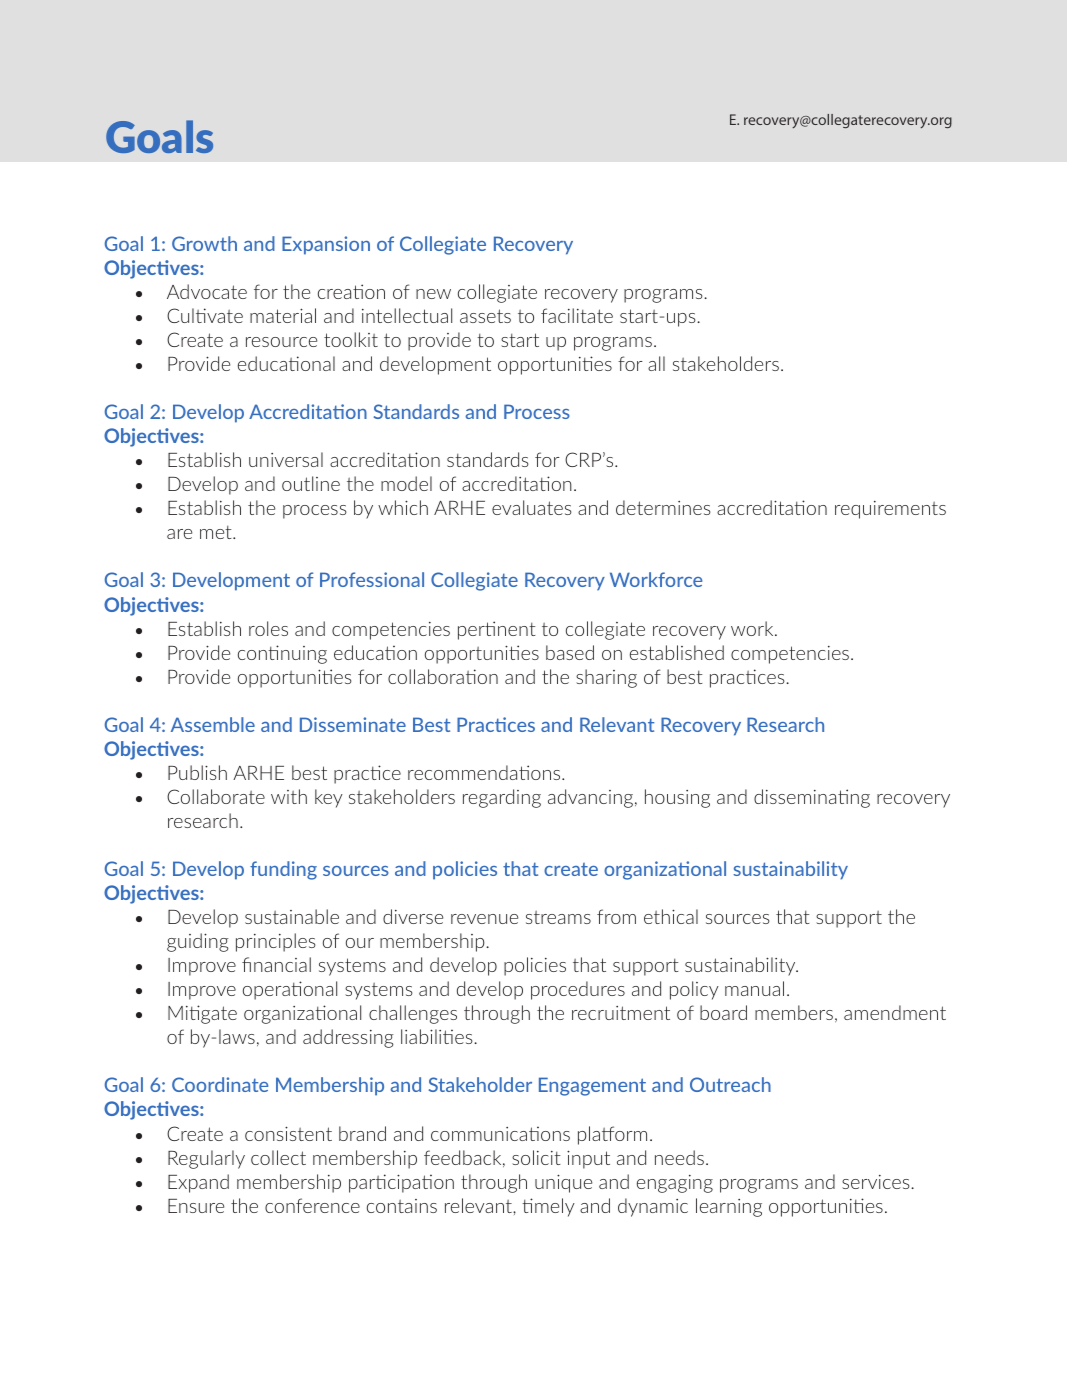 The height and width of the screenshot is (1380, 1067). What do you see at coordinates (213, 724) in the screenshot?
I see `Assemble` at bounding box center [213, 724].
